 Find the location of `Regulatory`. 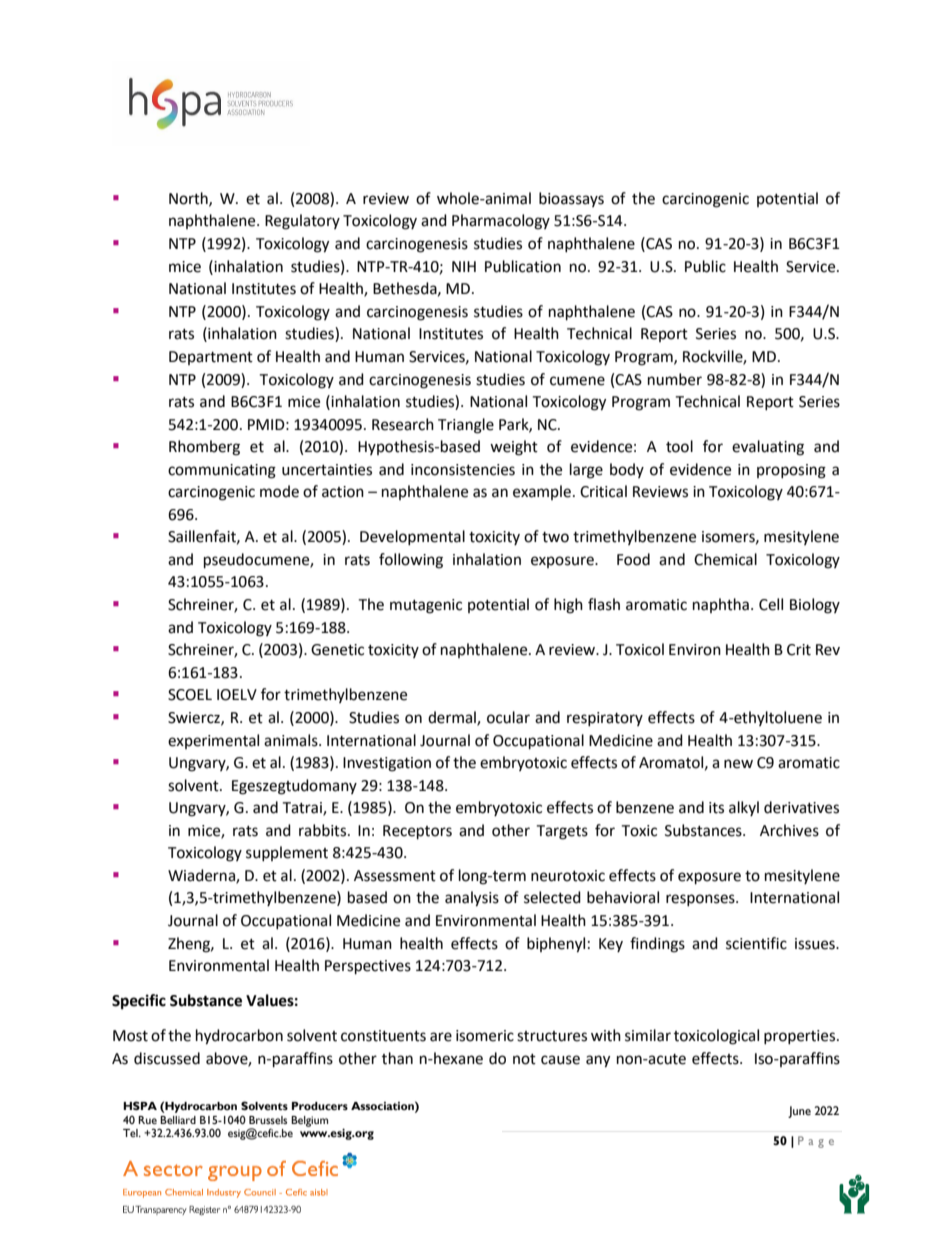

Regulatory is located at coordinates (302, 222).
